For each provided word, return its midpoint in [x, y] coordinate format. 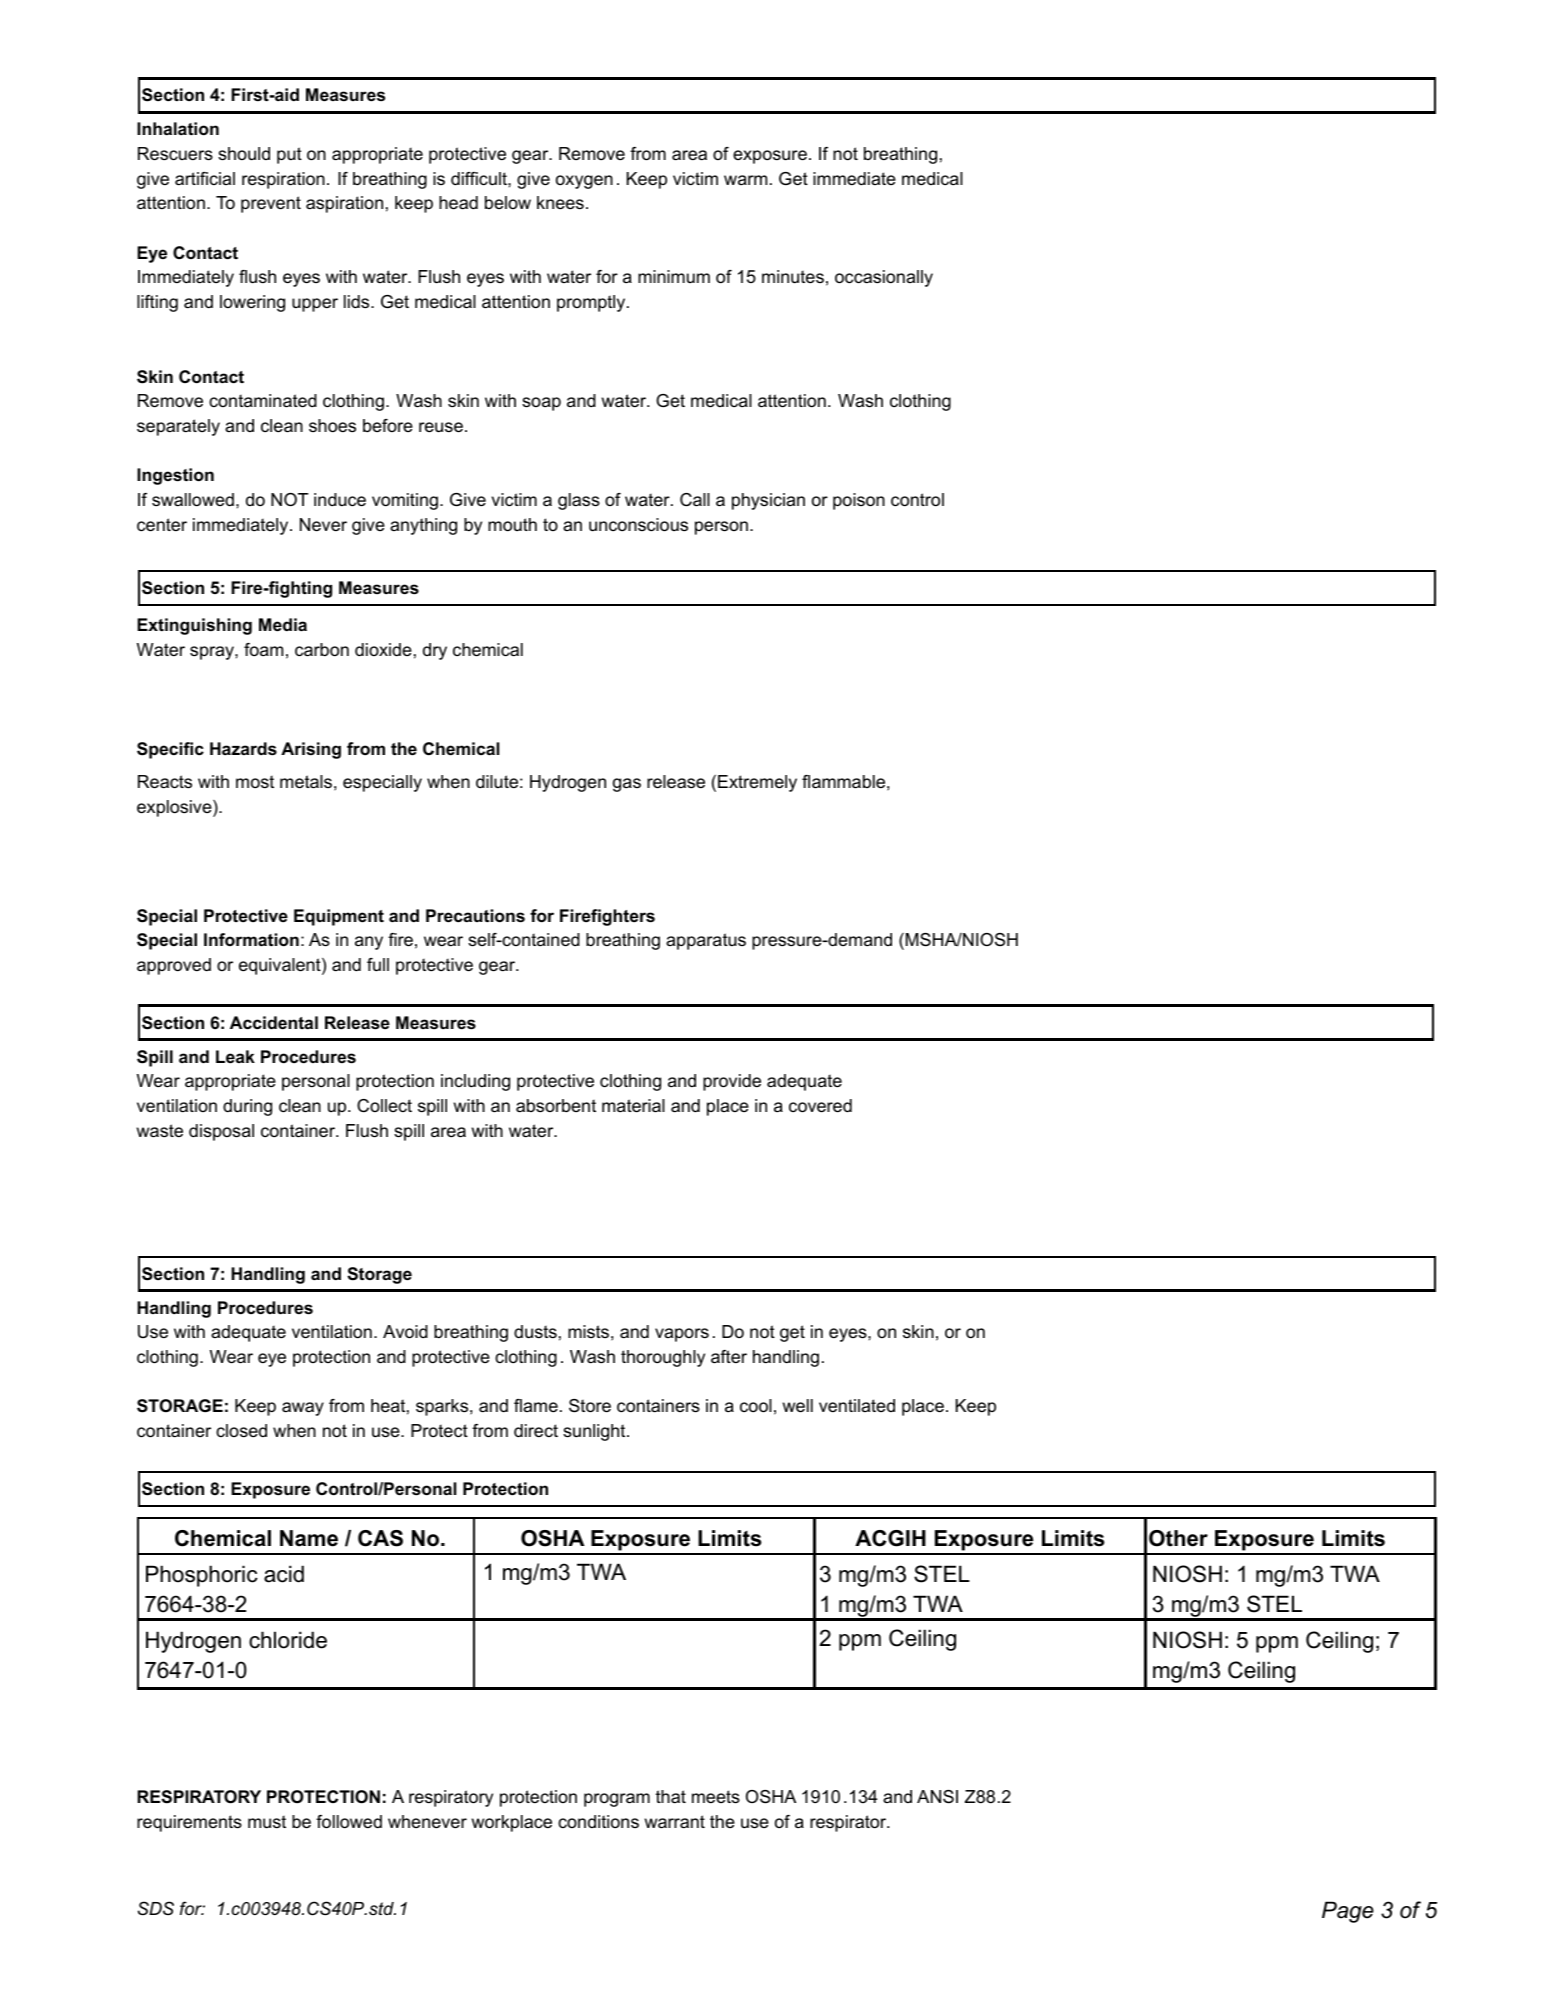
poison [859, 501]
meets [716, 1797]
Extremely [757, 783]
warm [745, 180]
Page [1348, 1912]
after [729, 1357]
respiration [283, 180]
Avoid [405, 1332]
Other [1178, 1538]
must [267, 1822]
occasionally [884, 278]
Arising [311, 750]
